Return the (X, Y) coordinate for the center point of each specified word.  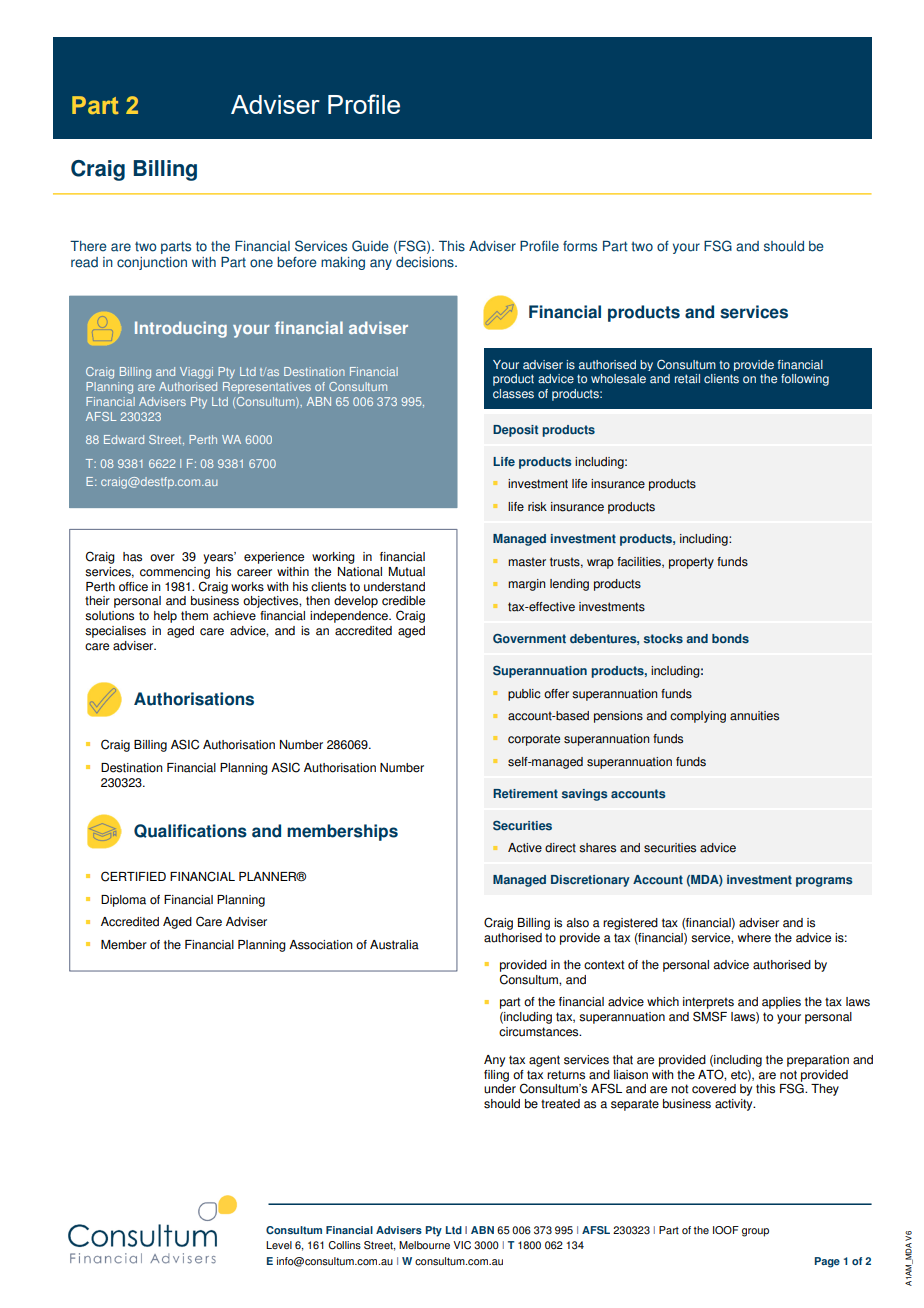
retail (687, 379)
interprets (708, 1004)
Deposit (515, 431)
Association (321, 945)
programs (824, 882)
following (805, 380)
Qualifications (190, 831)
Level (279, 1245)
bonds (730, 639)
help (165, 617)
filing (496, 1076)
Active (525, 848)
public (524, 695)
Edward (124, 439)
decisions (426, 262)
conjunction (152, 263)
